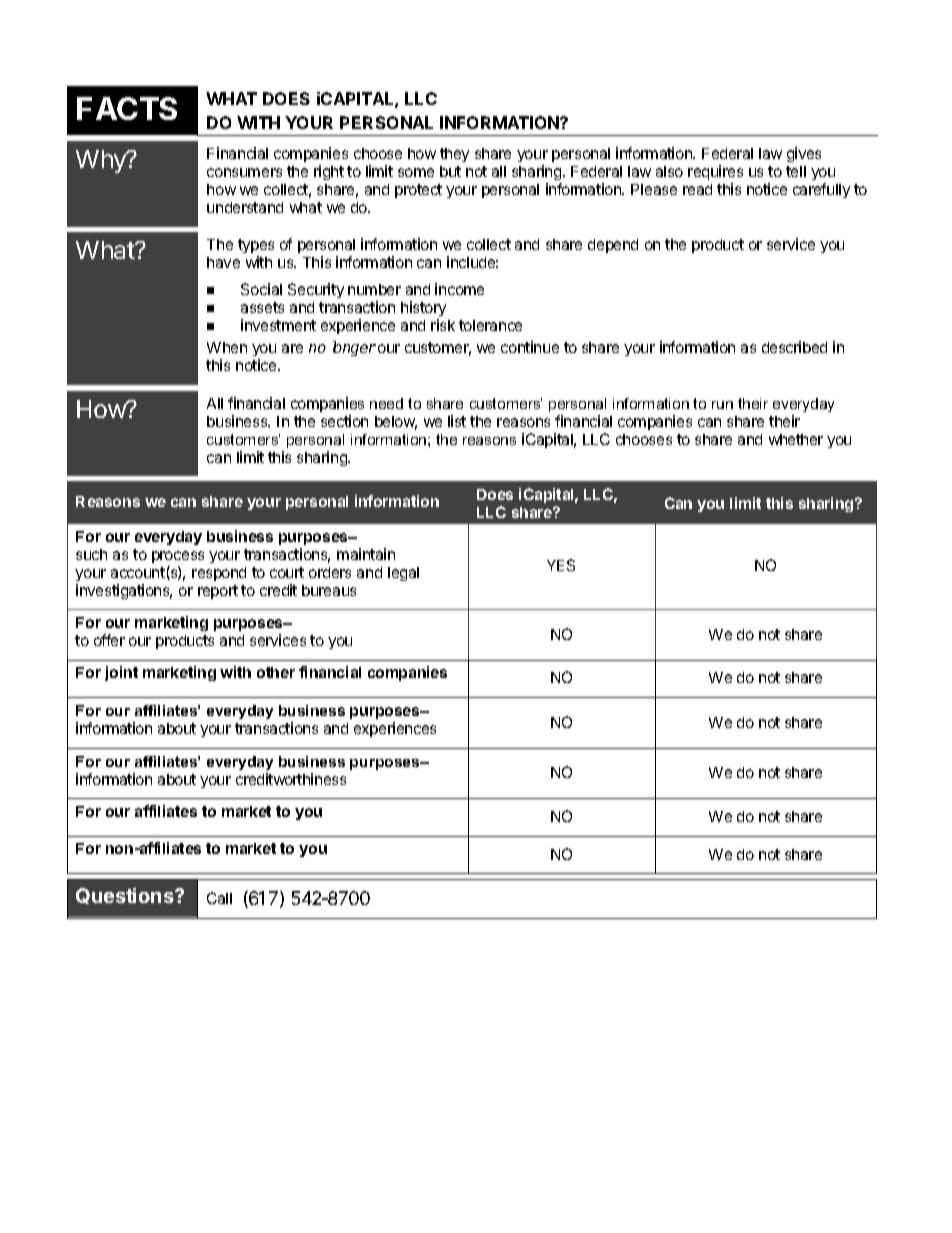  What do you see at coordinates (715, 172) in the screenshot?
I see `requires` at bounding box center [715, 172].
